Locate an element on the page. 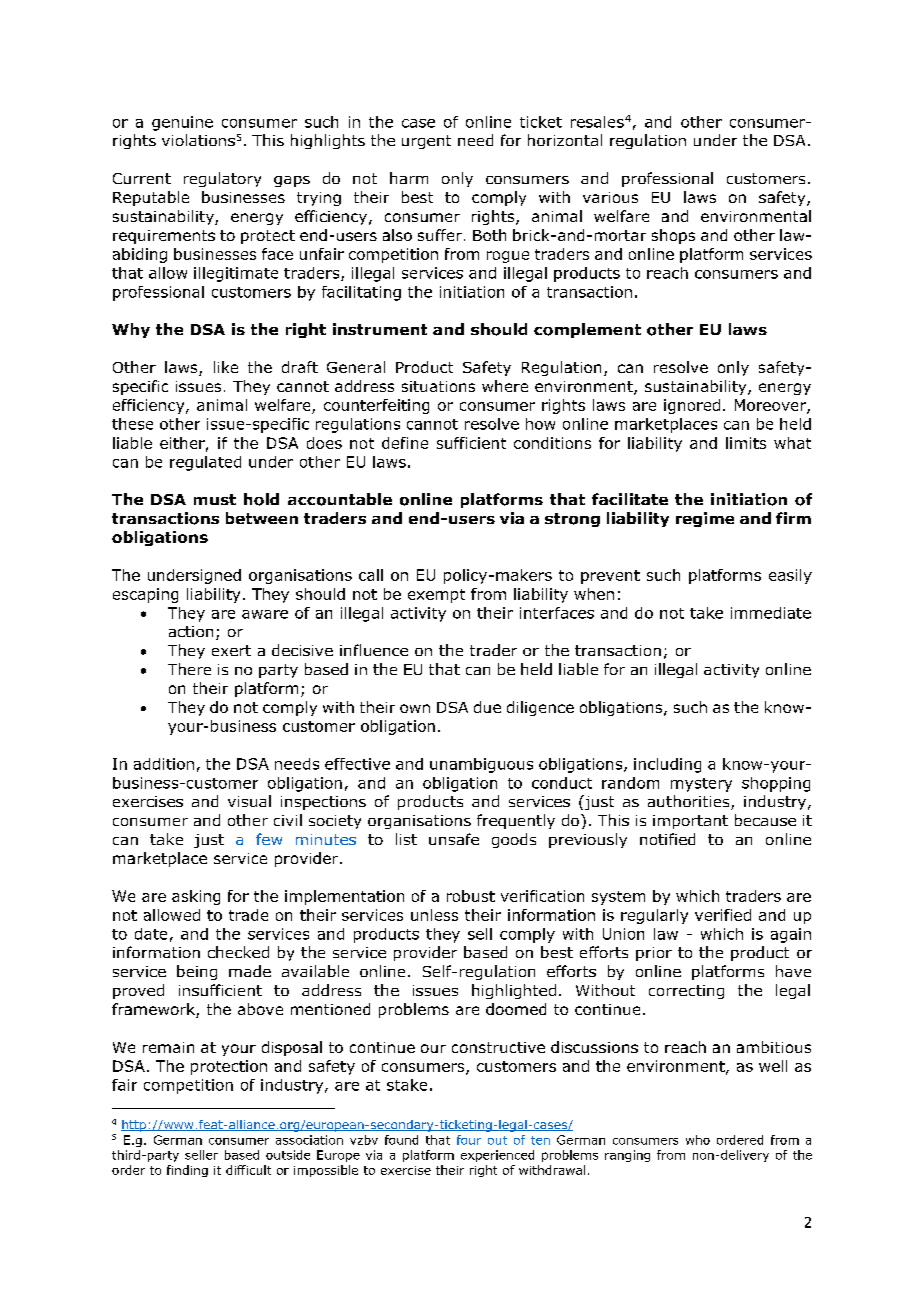  finding is located at coordinates (187, 1171).
